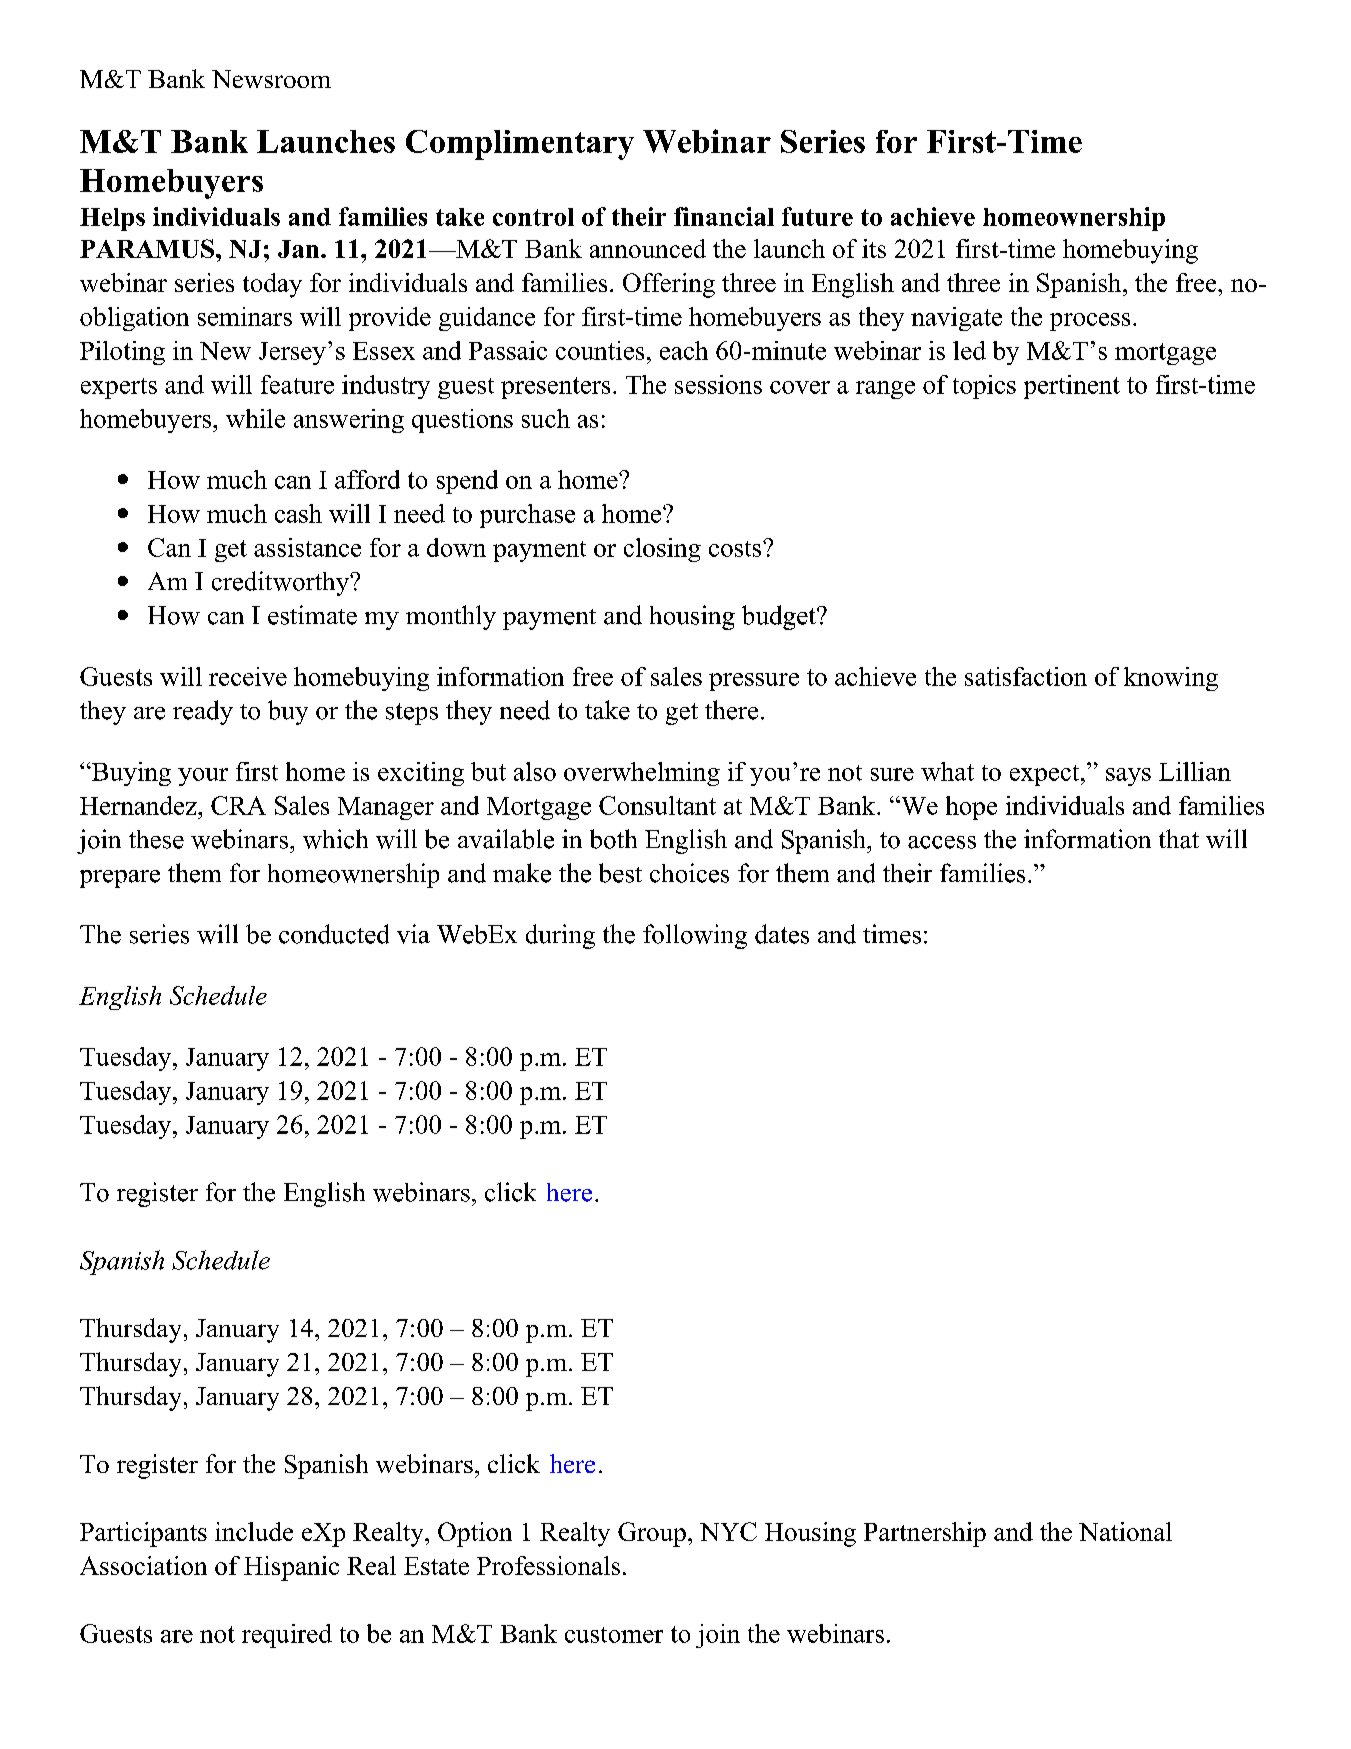 Image resolution: width=1351 pixels, height=1749 pixels. I want to click on dates, so click(782, 934).
